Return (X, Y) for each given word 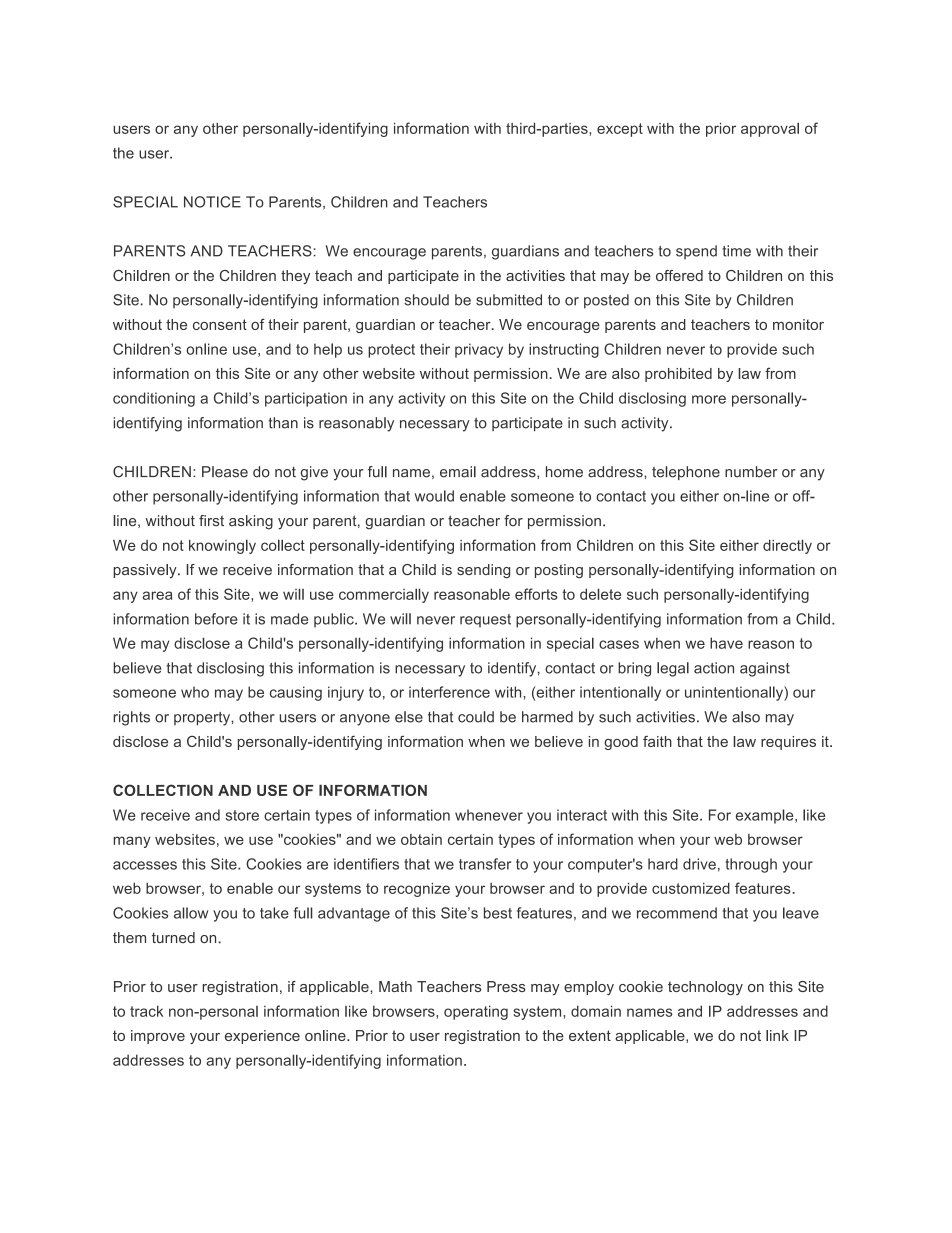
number (751, 472)
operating (476, 1012)
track (146, 1011)
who (195, 692)
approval (770, 129)
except (620, 130)
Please (225, 472)
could (476, 717)
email (458, 472)
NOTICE (212, 202)
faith (657, 741)
